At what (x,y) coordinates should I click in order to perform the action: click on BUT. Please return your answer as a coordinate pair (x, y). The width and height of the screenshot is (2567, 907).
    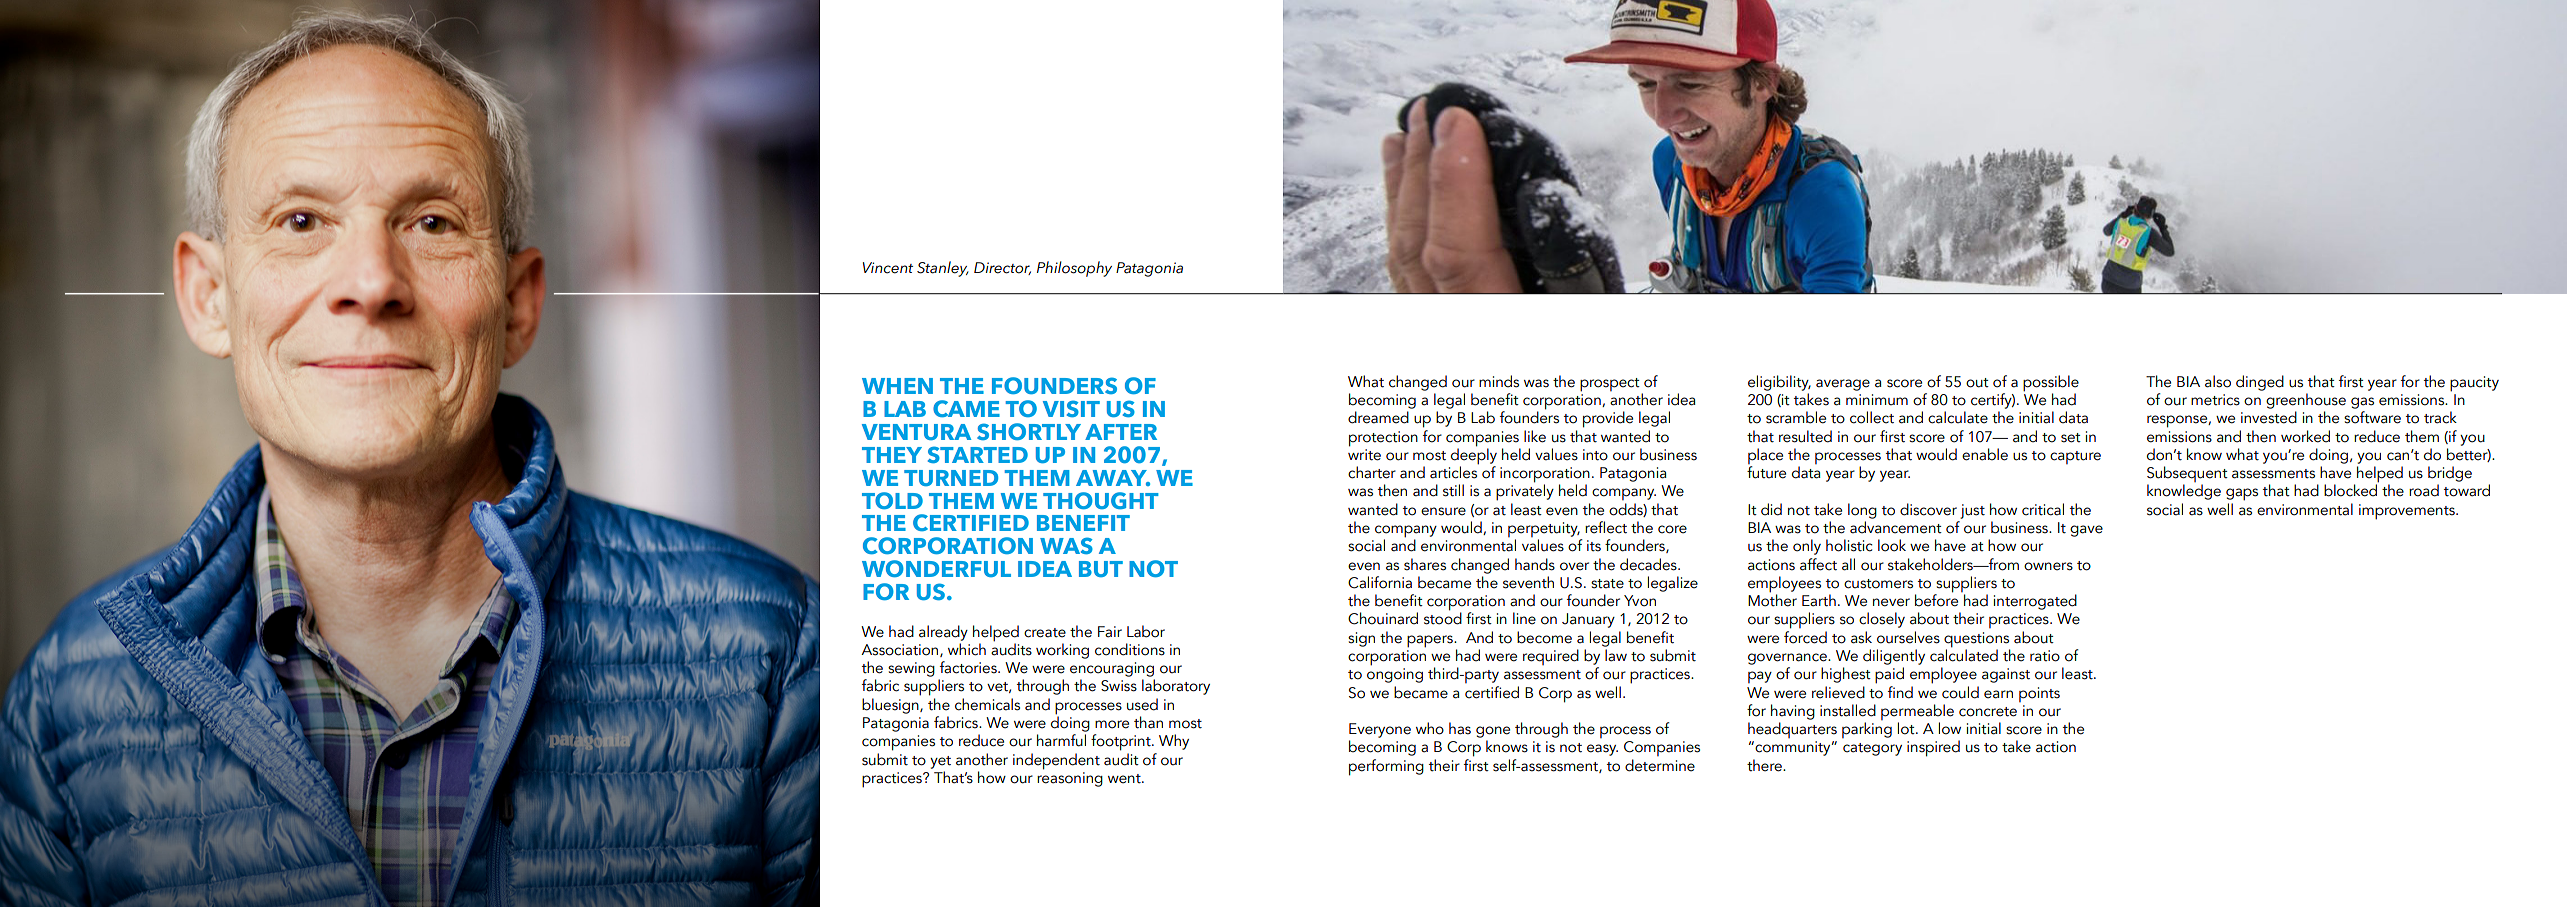
    Looking at the image, I should click on (1101, 569).
